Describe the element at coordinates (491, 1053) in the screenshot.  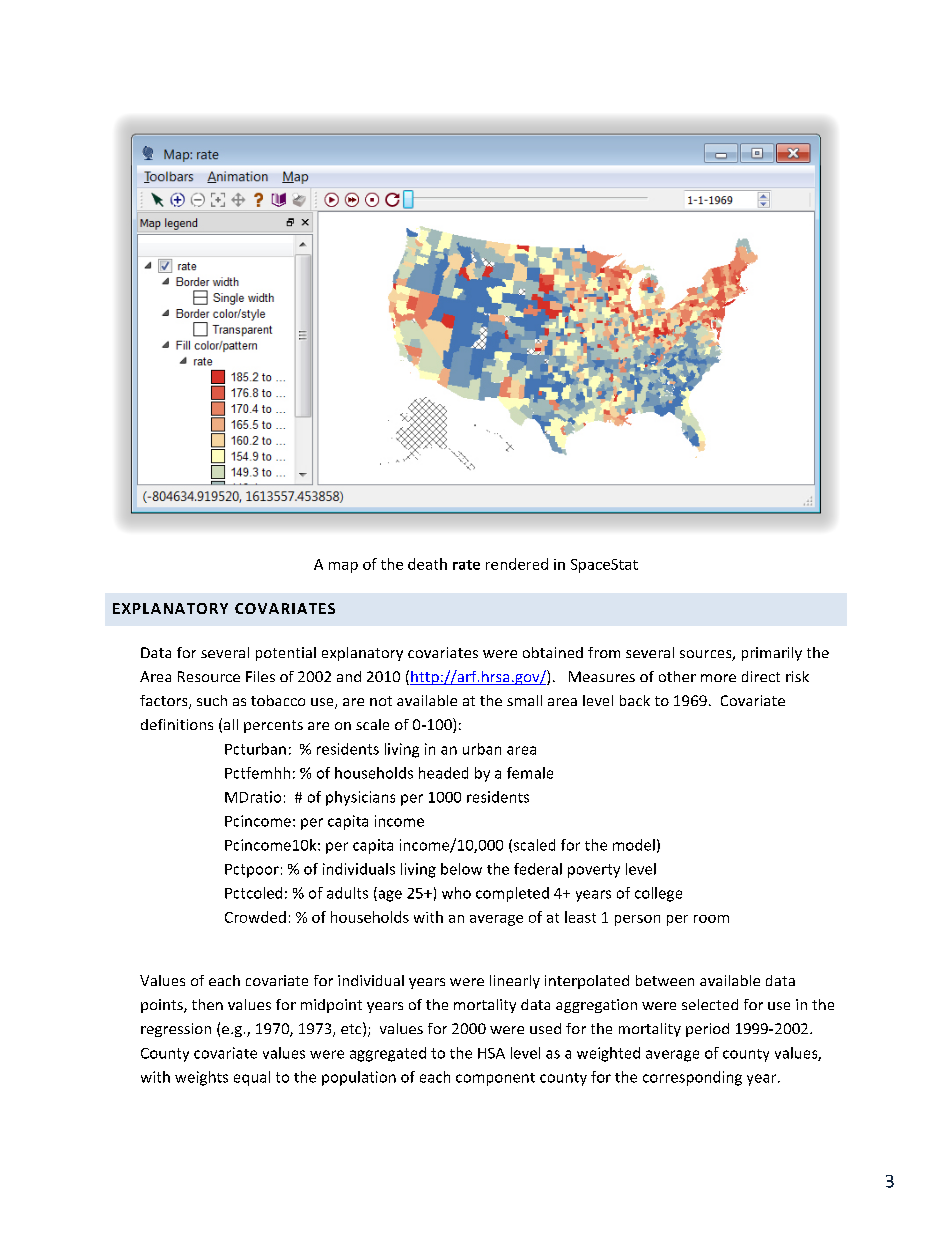
I see `HSA` at that location.
